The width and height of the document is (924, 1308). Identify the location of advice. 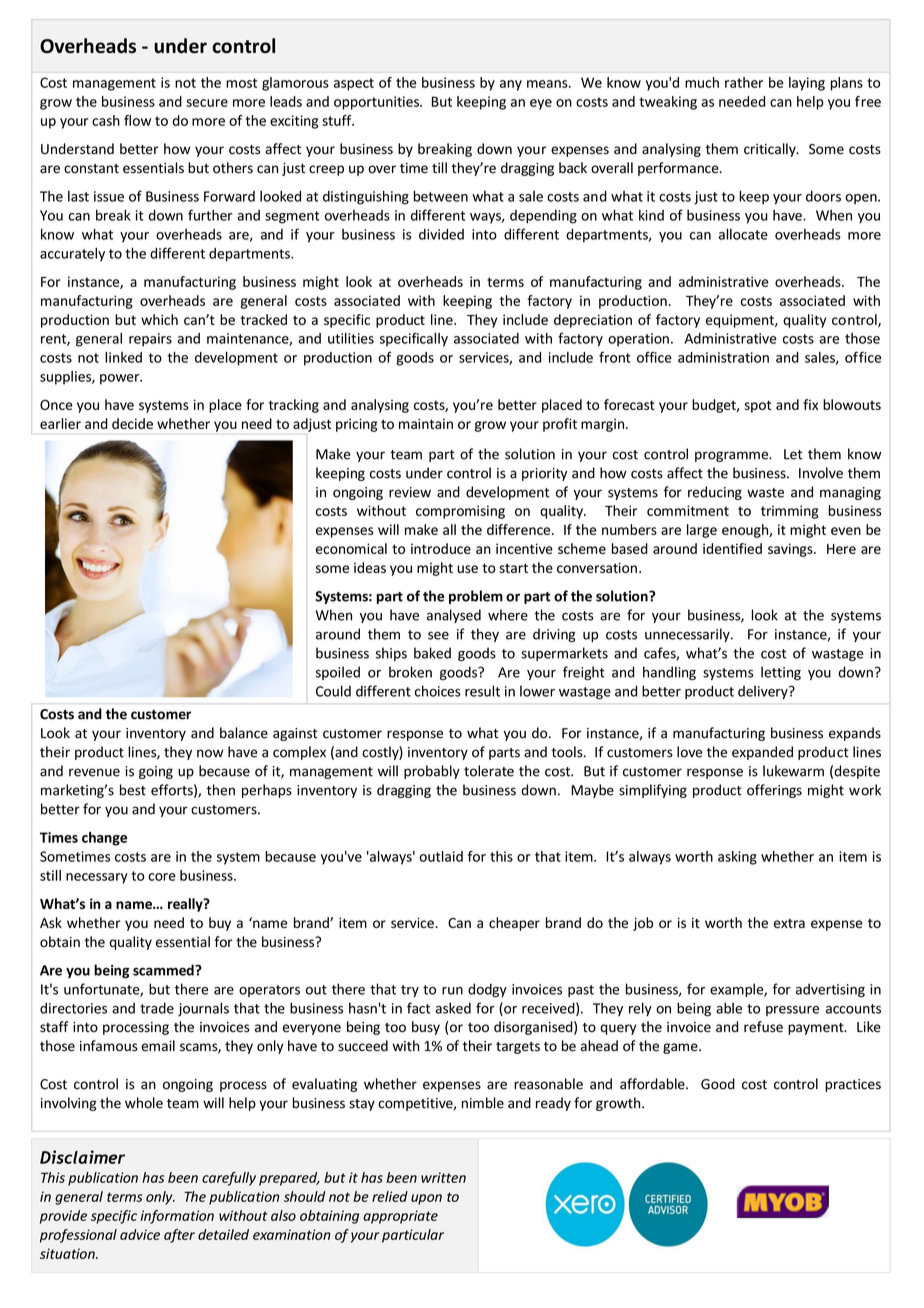
(140, 1234).
